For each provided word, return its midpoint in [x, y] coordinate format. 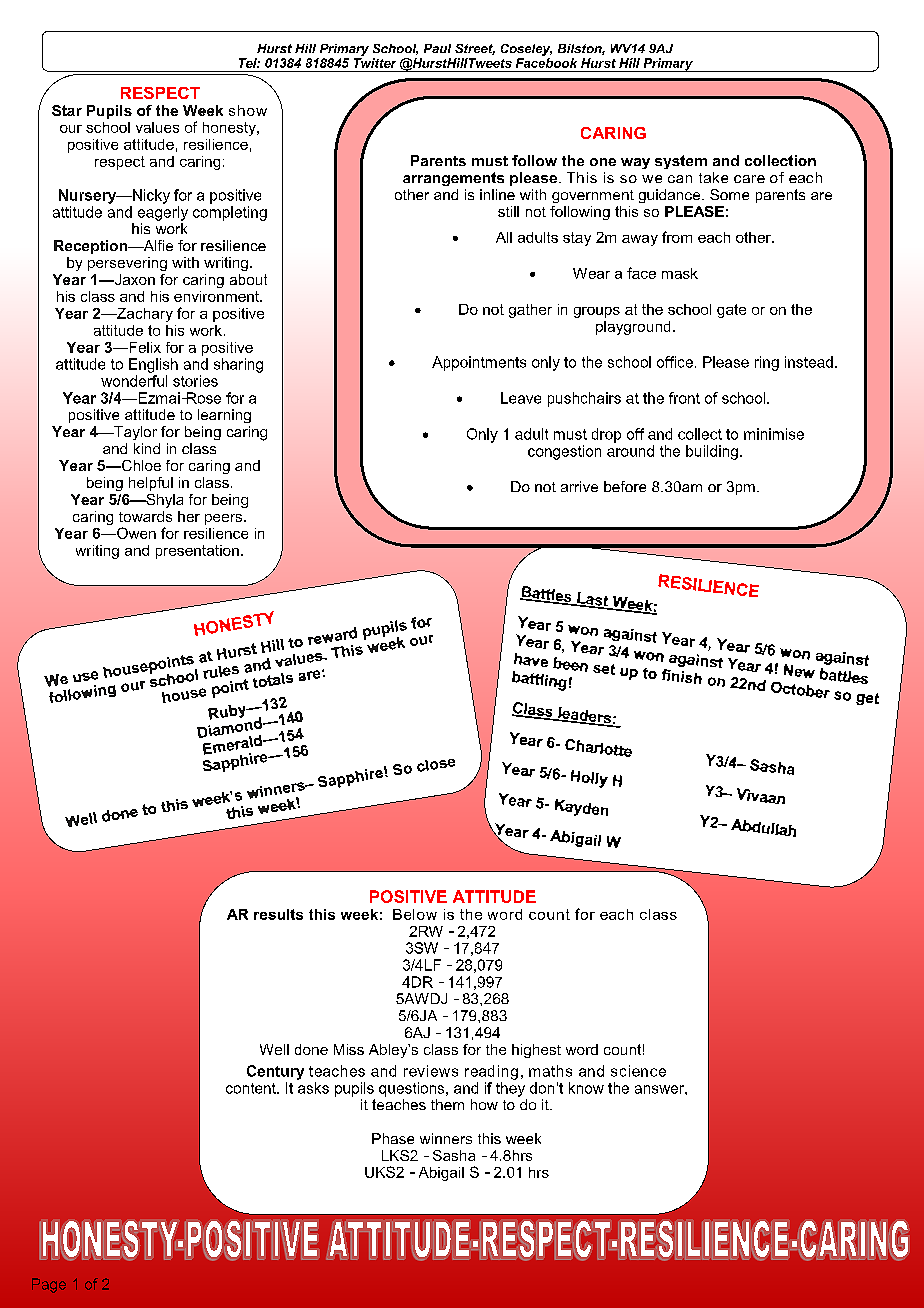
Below [415, 914]
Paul [437, 48]
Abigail [441, 1174]
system [681, 162]
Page [49, 1285]
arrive [579, 486]
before [625, 486]
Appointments [479, 363]
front [684, 398]
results [278, 914]
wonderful [134, 381]
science [638, 1071]
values [157, 127]
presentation [197, 552]
